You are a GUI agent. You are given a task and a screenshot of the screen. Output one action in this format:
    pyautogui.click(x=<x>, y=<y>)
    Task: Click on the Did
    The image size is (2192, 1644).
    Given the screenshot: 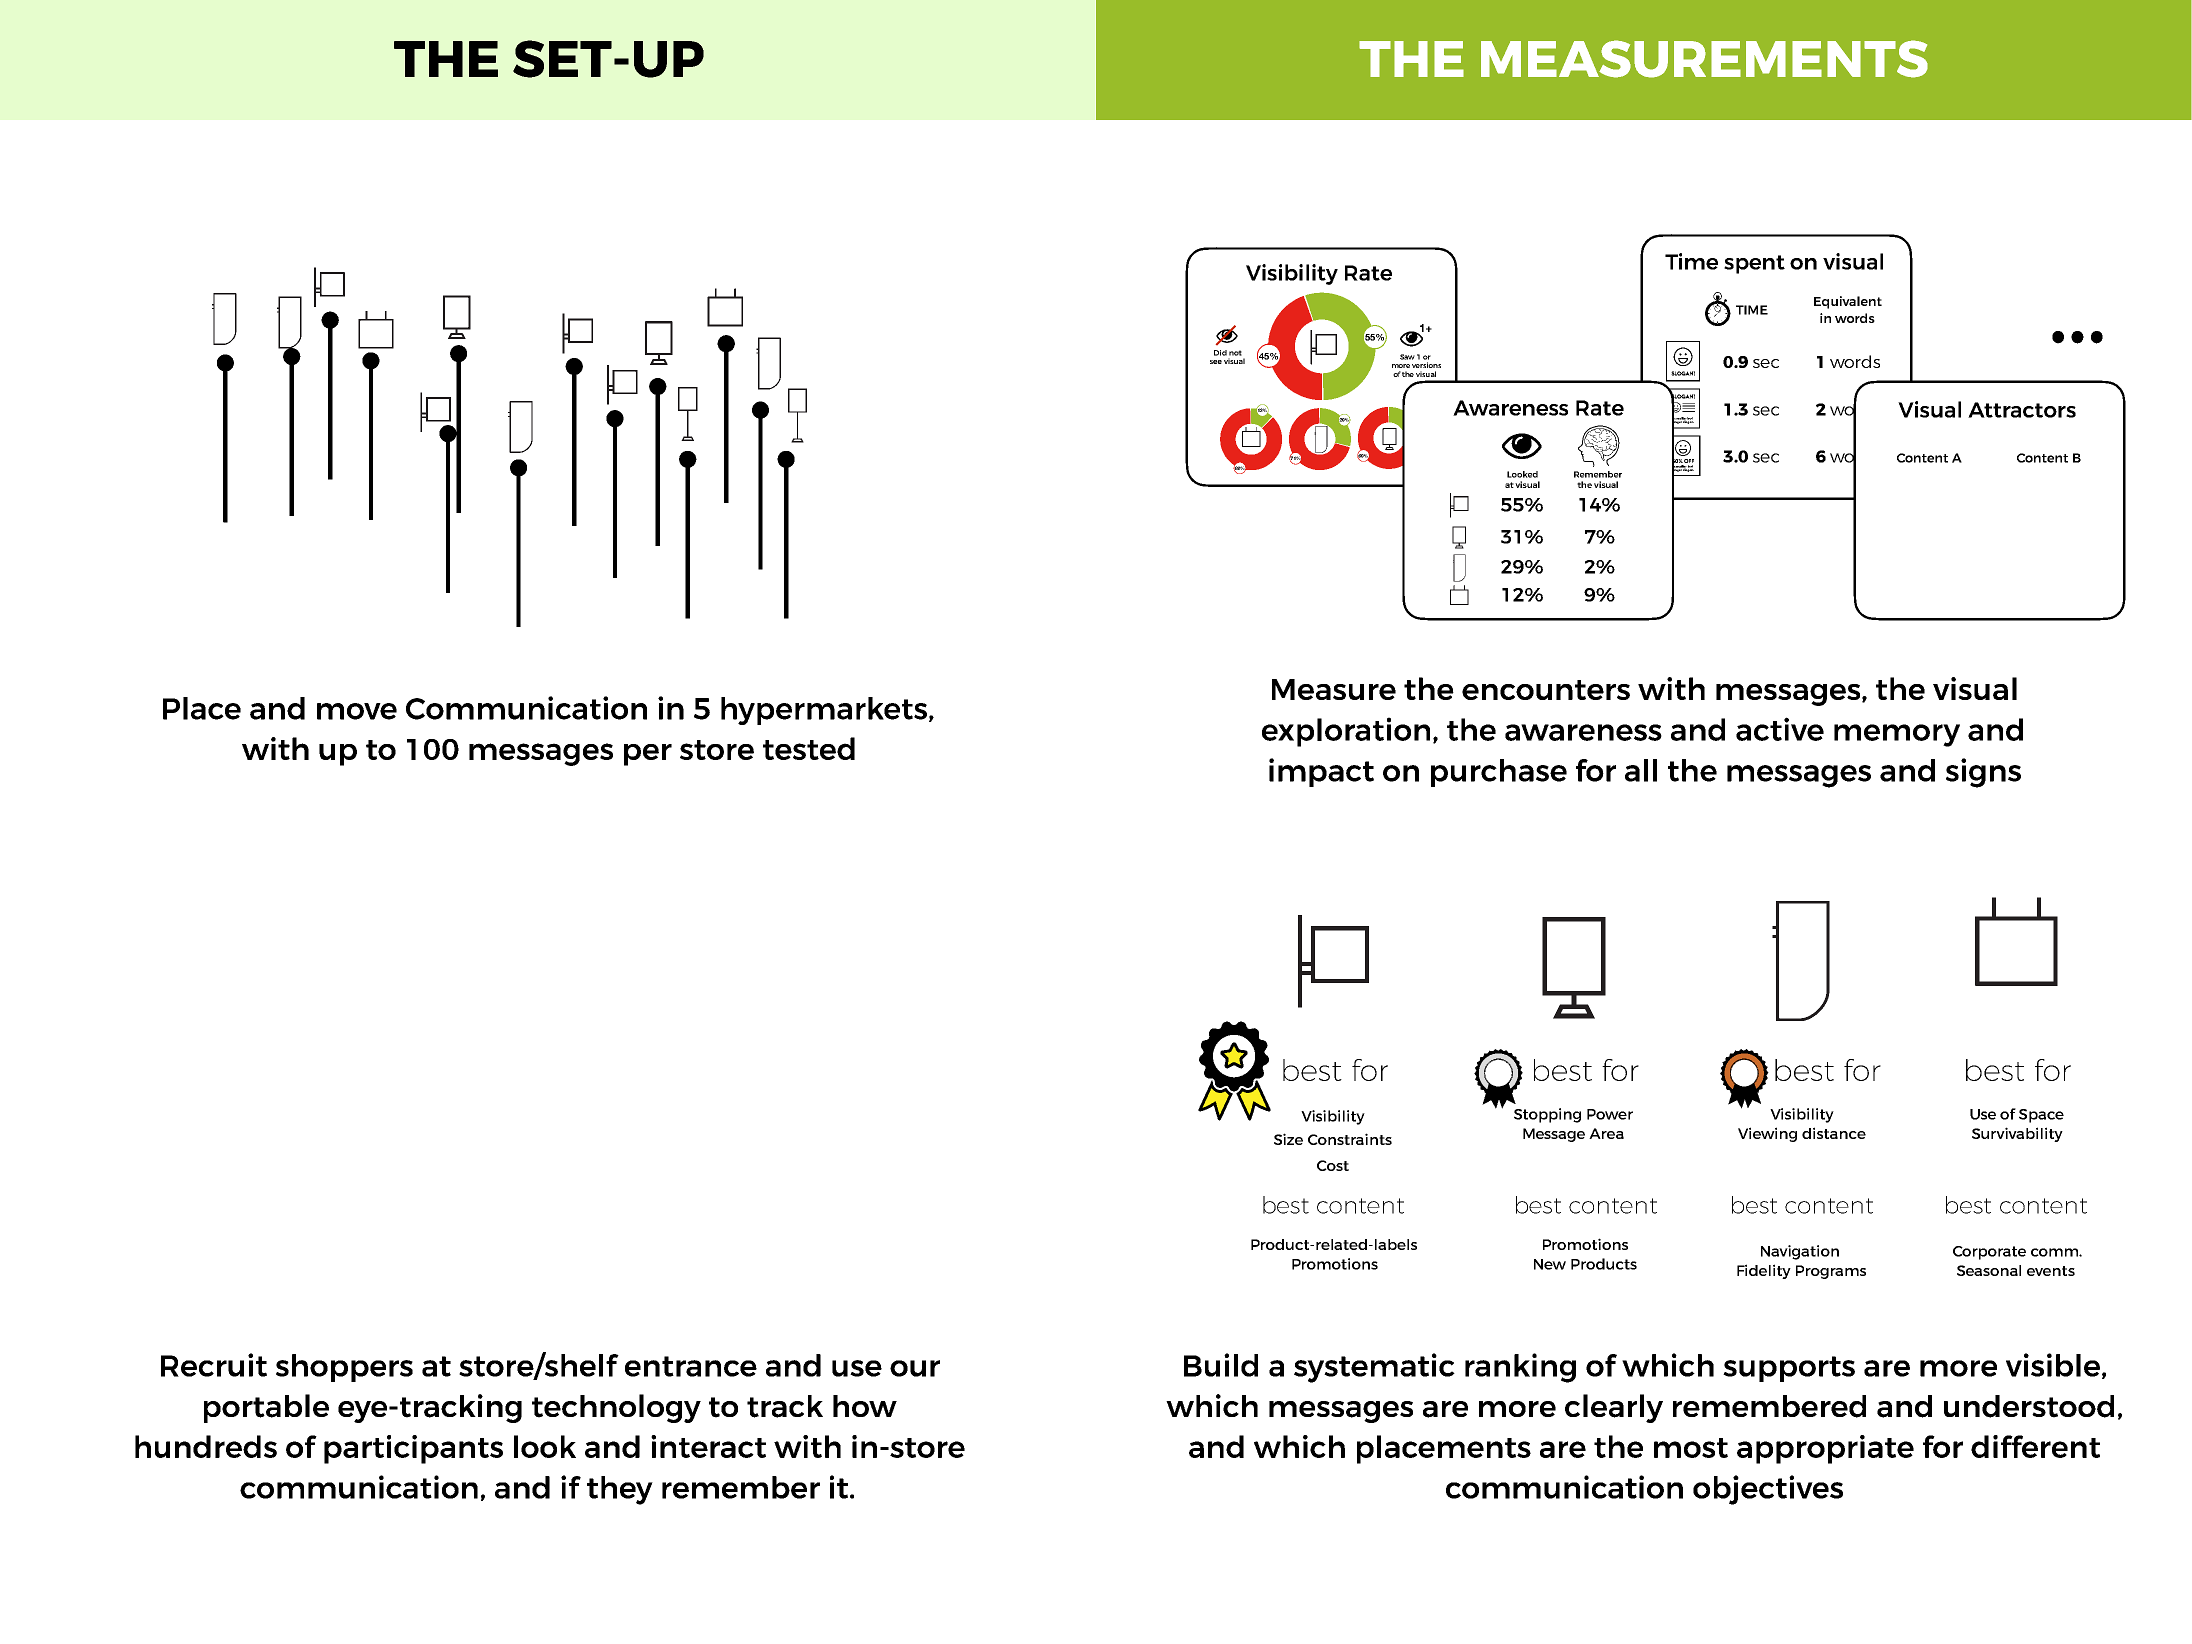 What is the action you would take?
    pyautogui.click(x=1220, y=353)
